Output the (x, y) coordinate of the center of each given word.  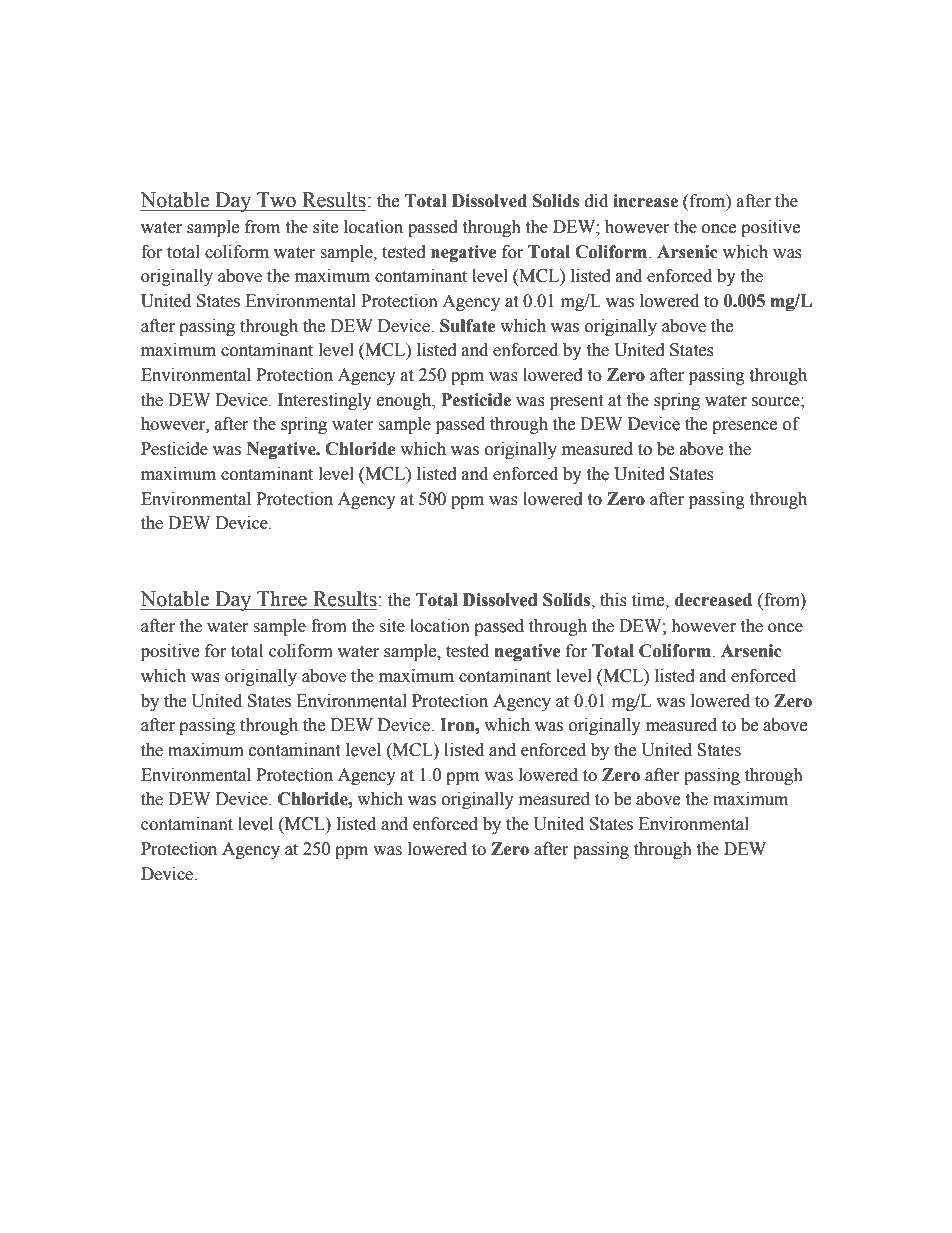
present (576, 402)
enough (405, 401)
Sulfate (468, 326)
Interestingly (325, 401)
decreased (713, 600)
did (596, 201)
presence (744, 427)
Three (282, 599)
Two (276, 200)
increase (645, 201)
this (613, 600)
